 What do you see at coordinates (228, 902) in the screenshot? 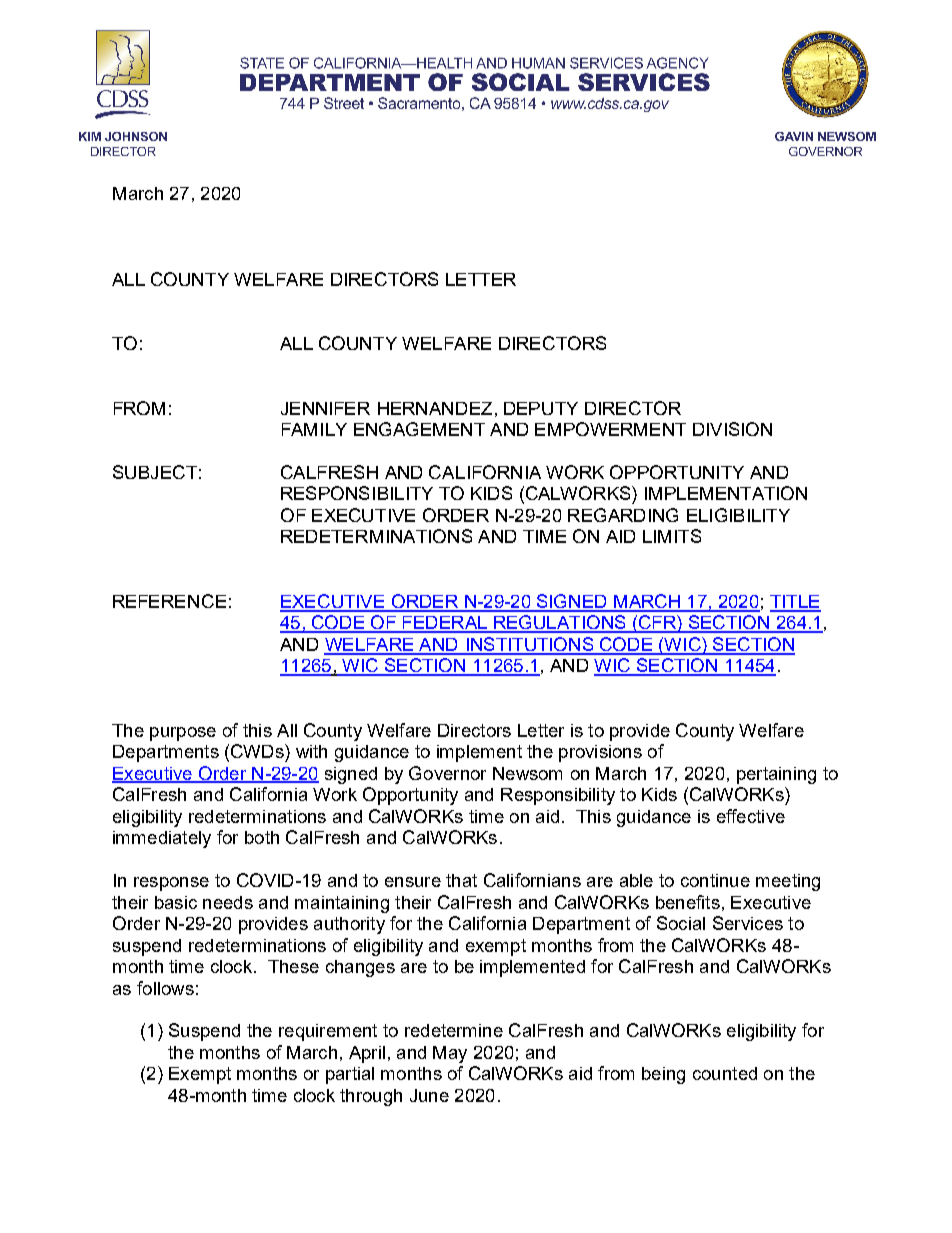
I see `needs` at bounding box center [228, 902].
